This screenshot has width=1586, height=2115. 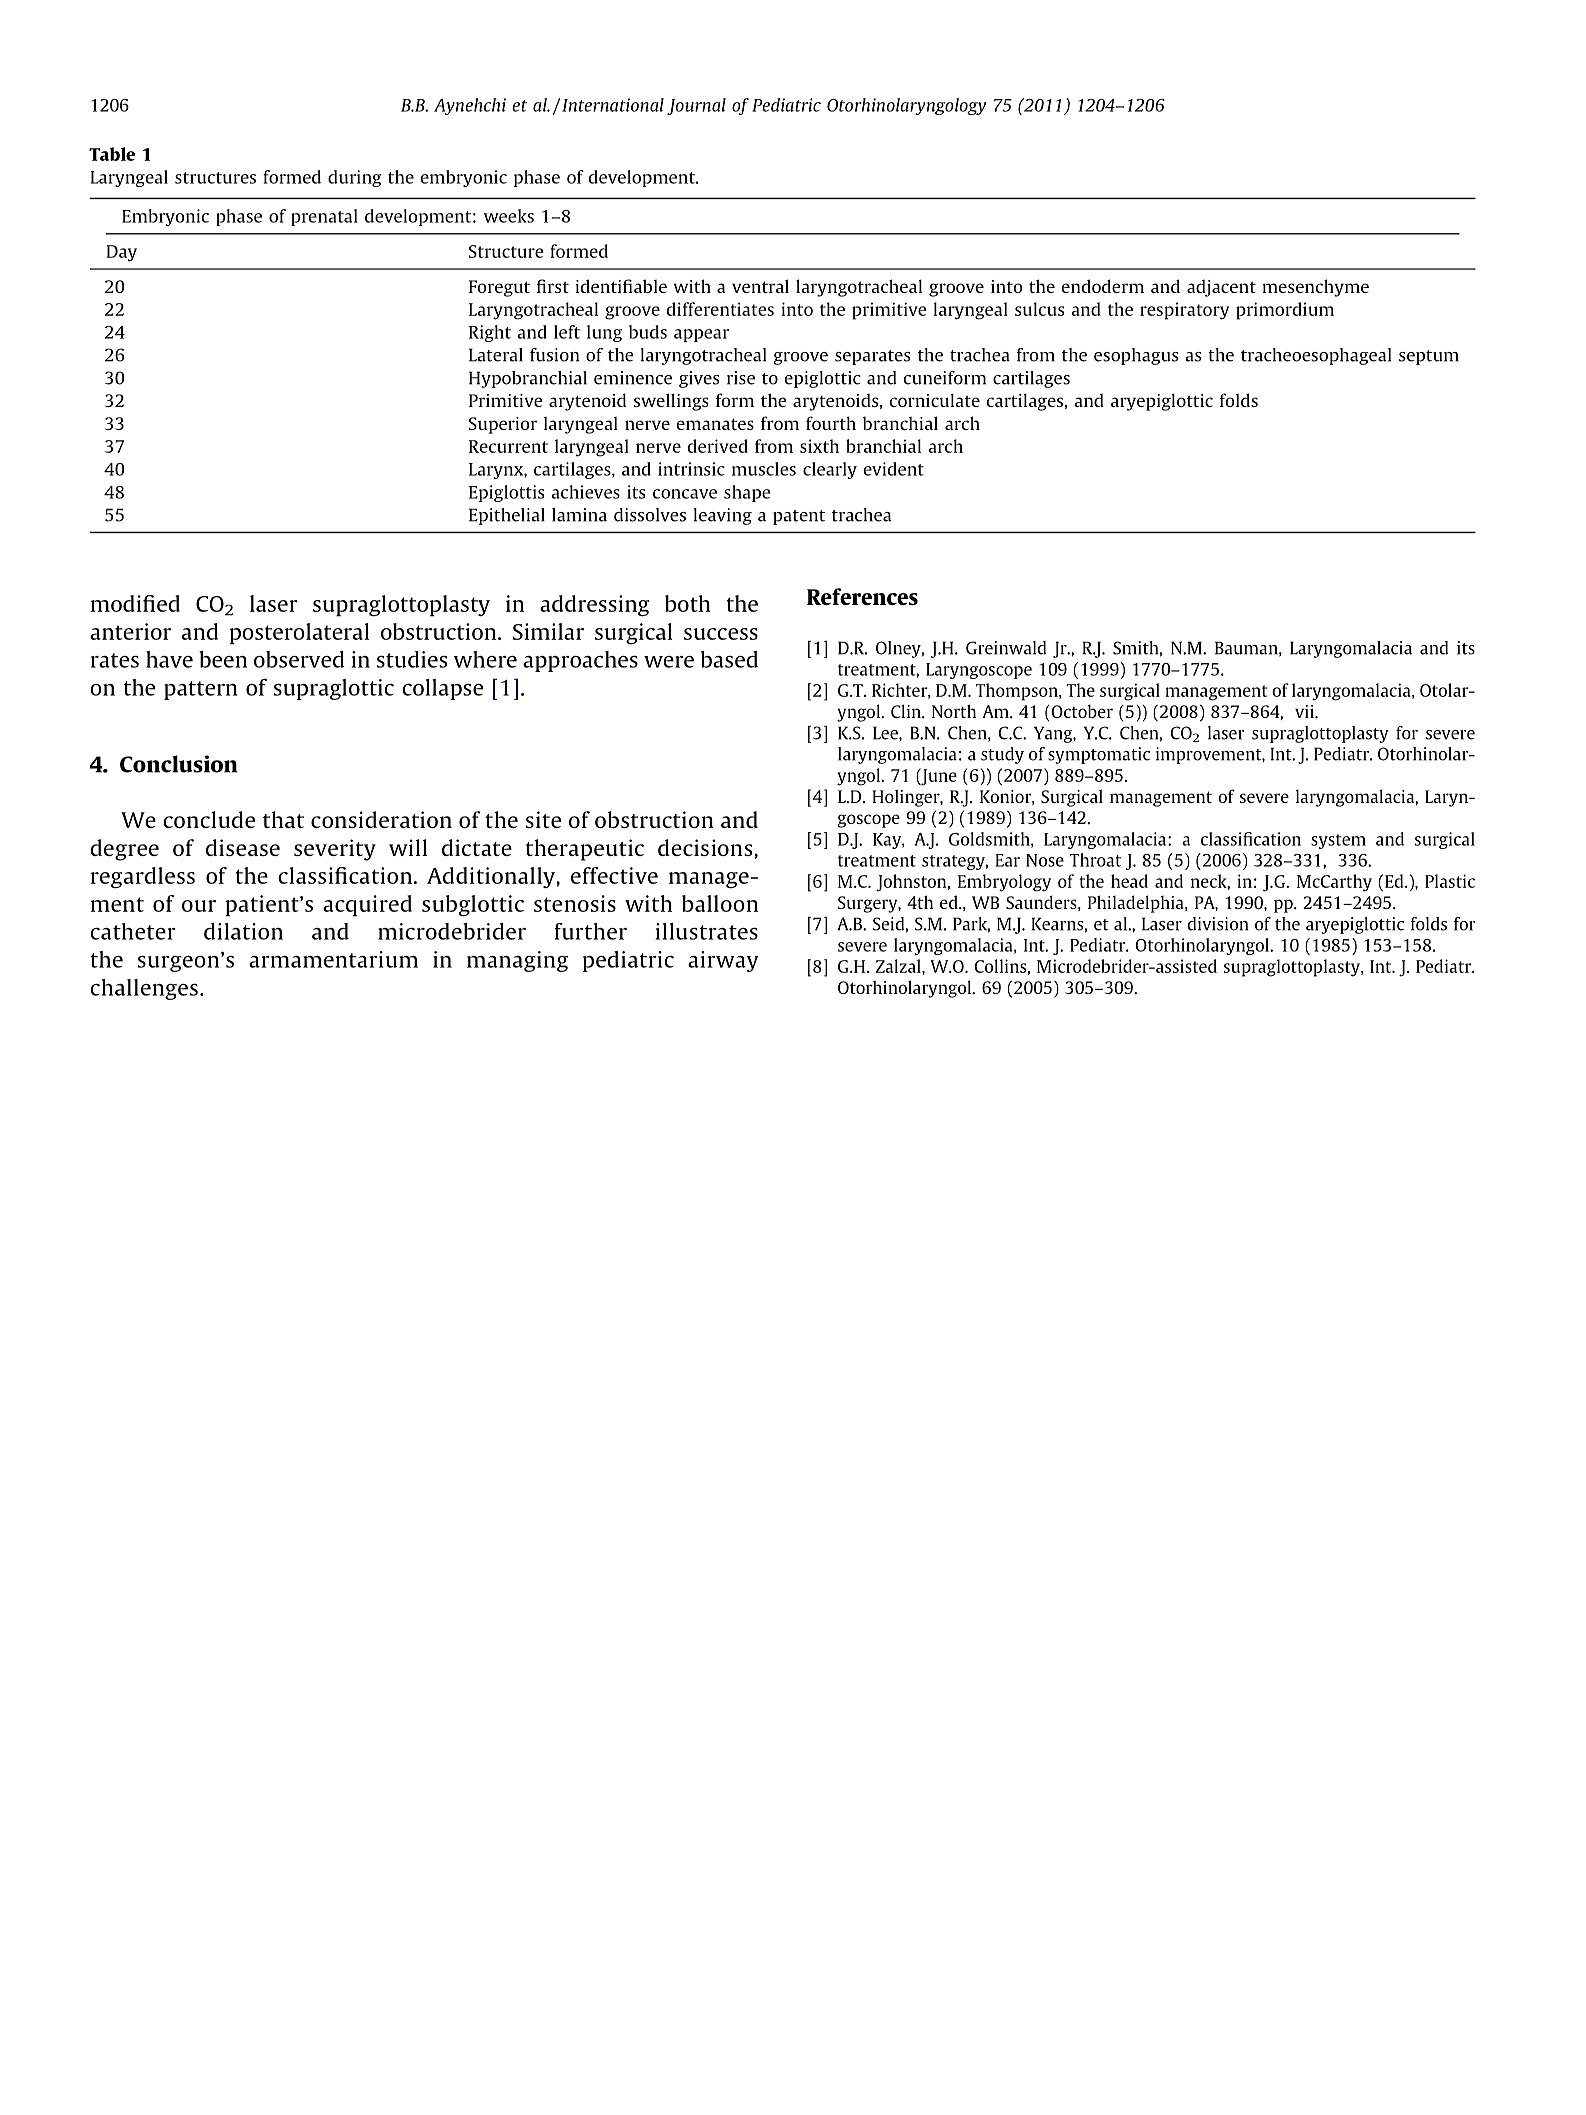 What do you see at coordinates (1429, 357) in the screenshot?
I see `septum` at bounding box center [1429, 357].
